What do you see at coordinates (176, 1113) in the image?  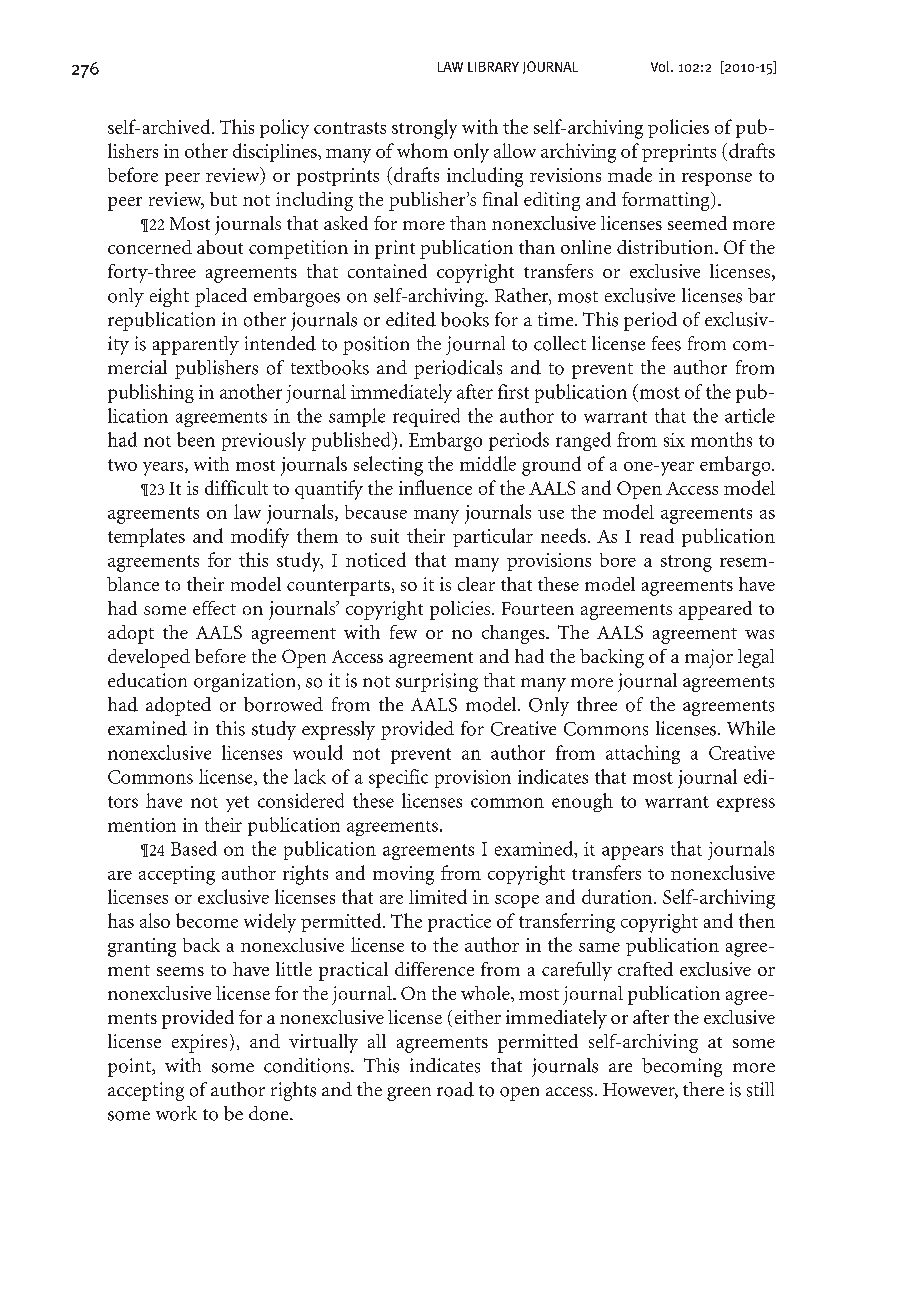 I see `work` at bounding box center [176, 1113].
